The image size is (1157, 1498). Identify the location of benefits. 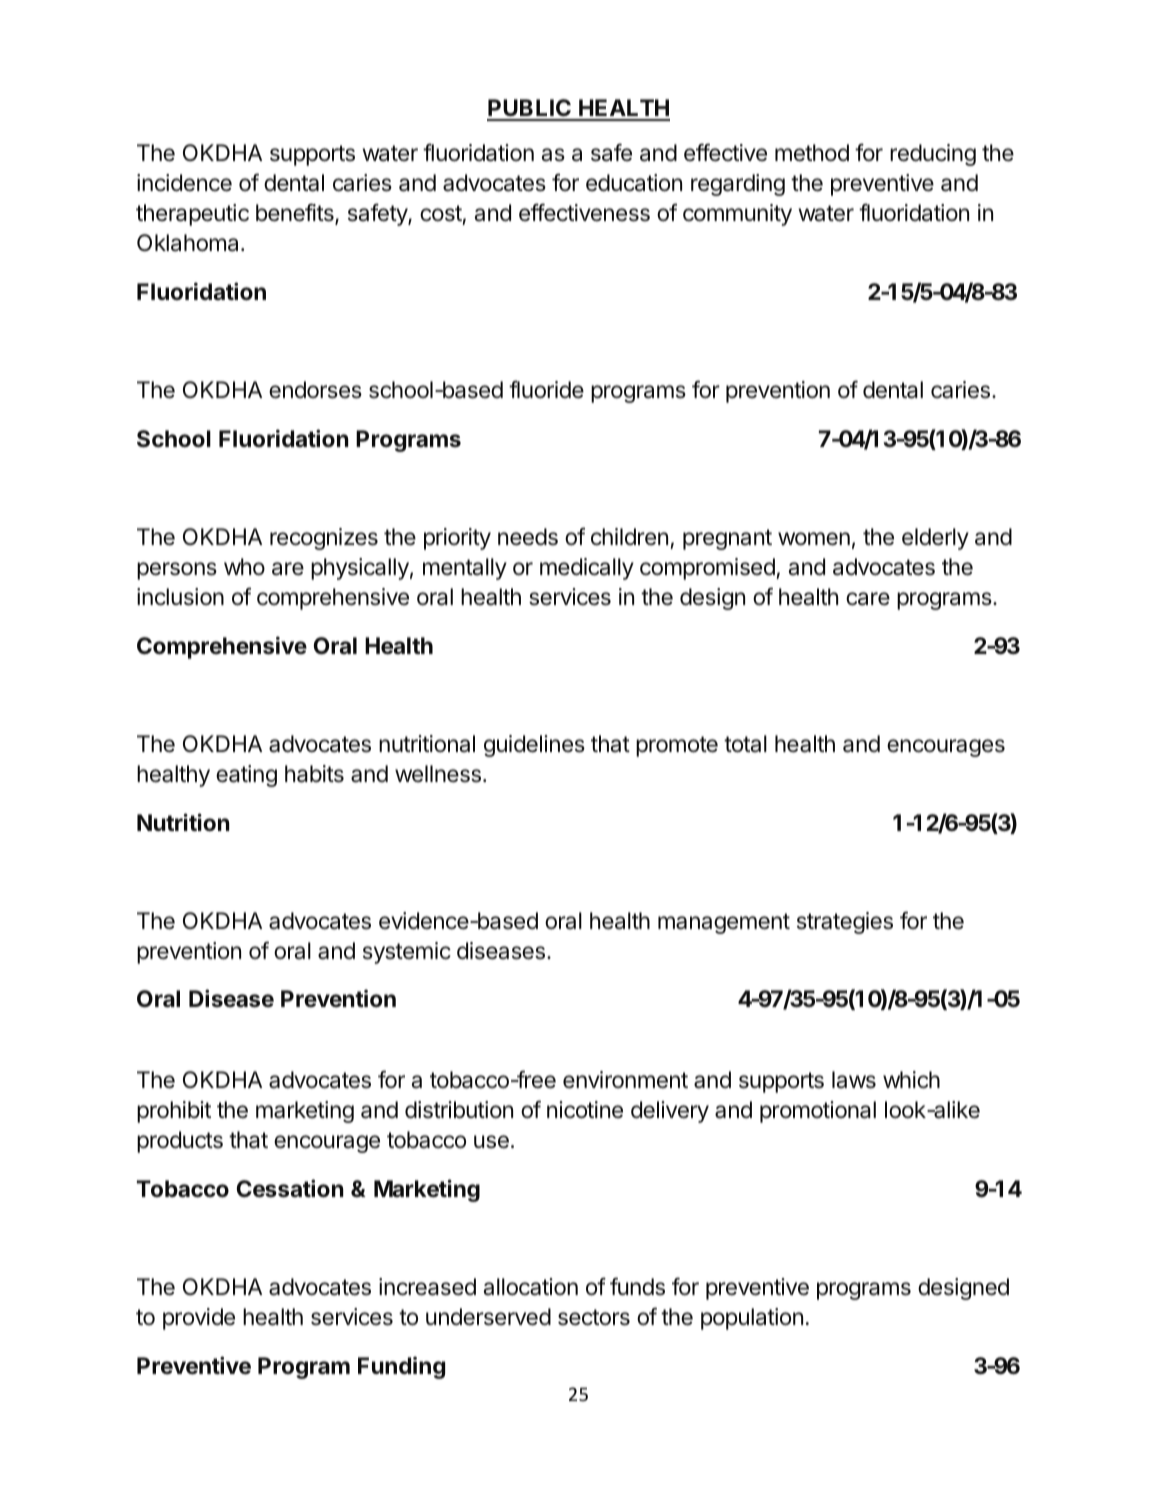
(296, 214).
